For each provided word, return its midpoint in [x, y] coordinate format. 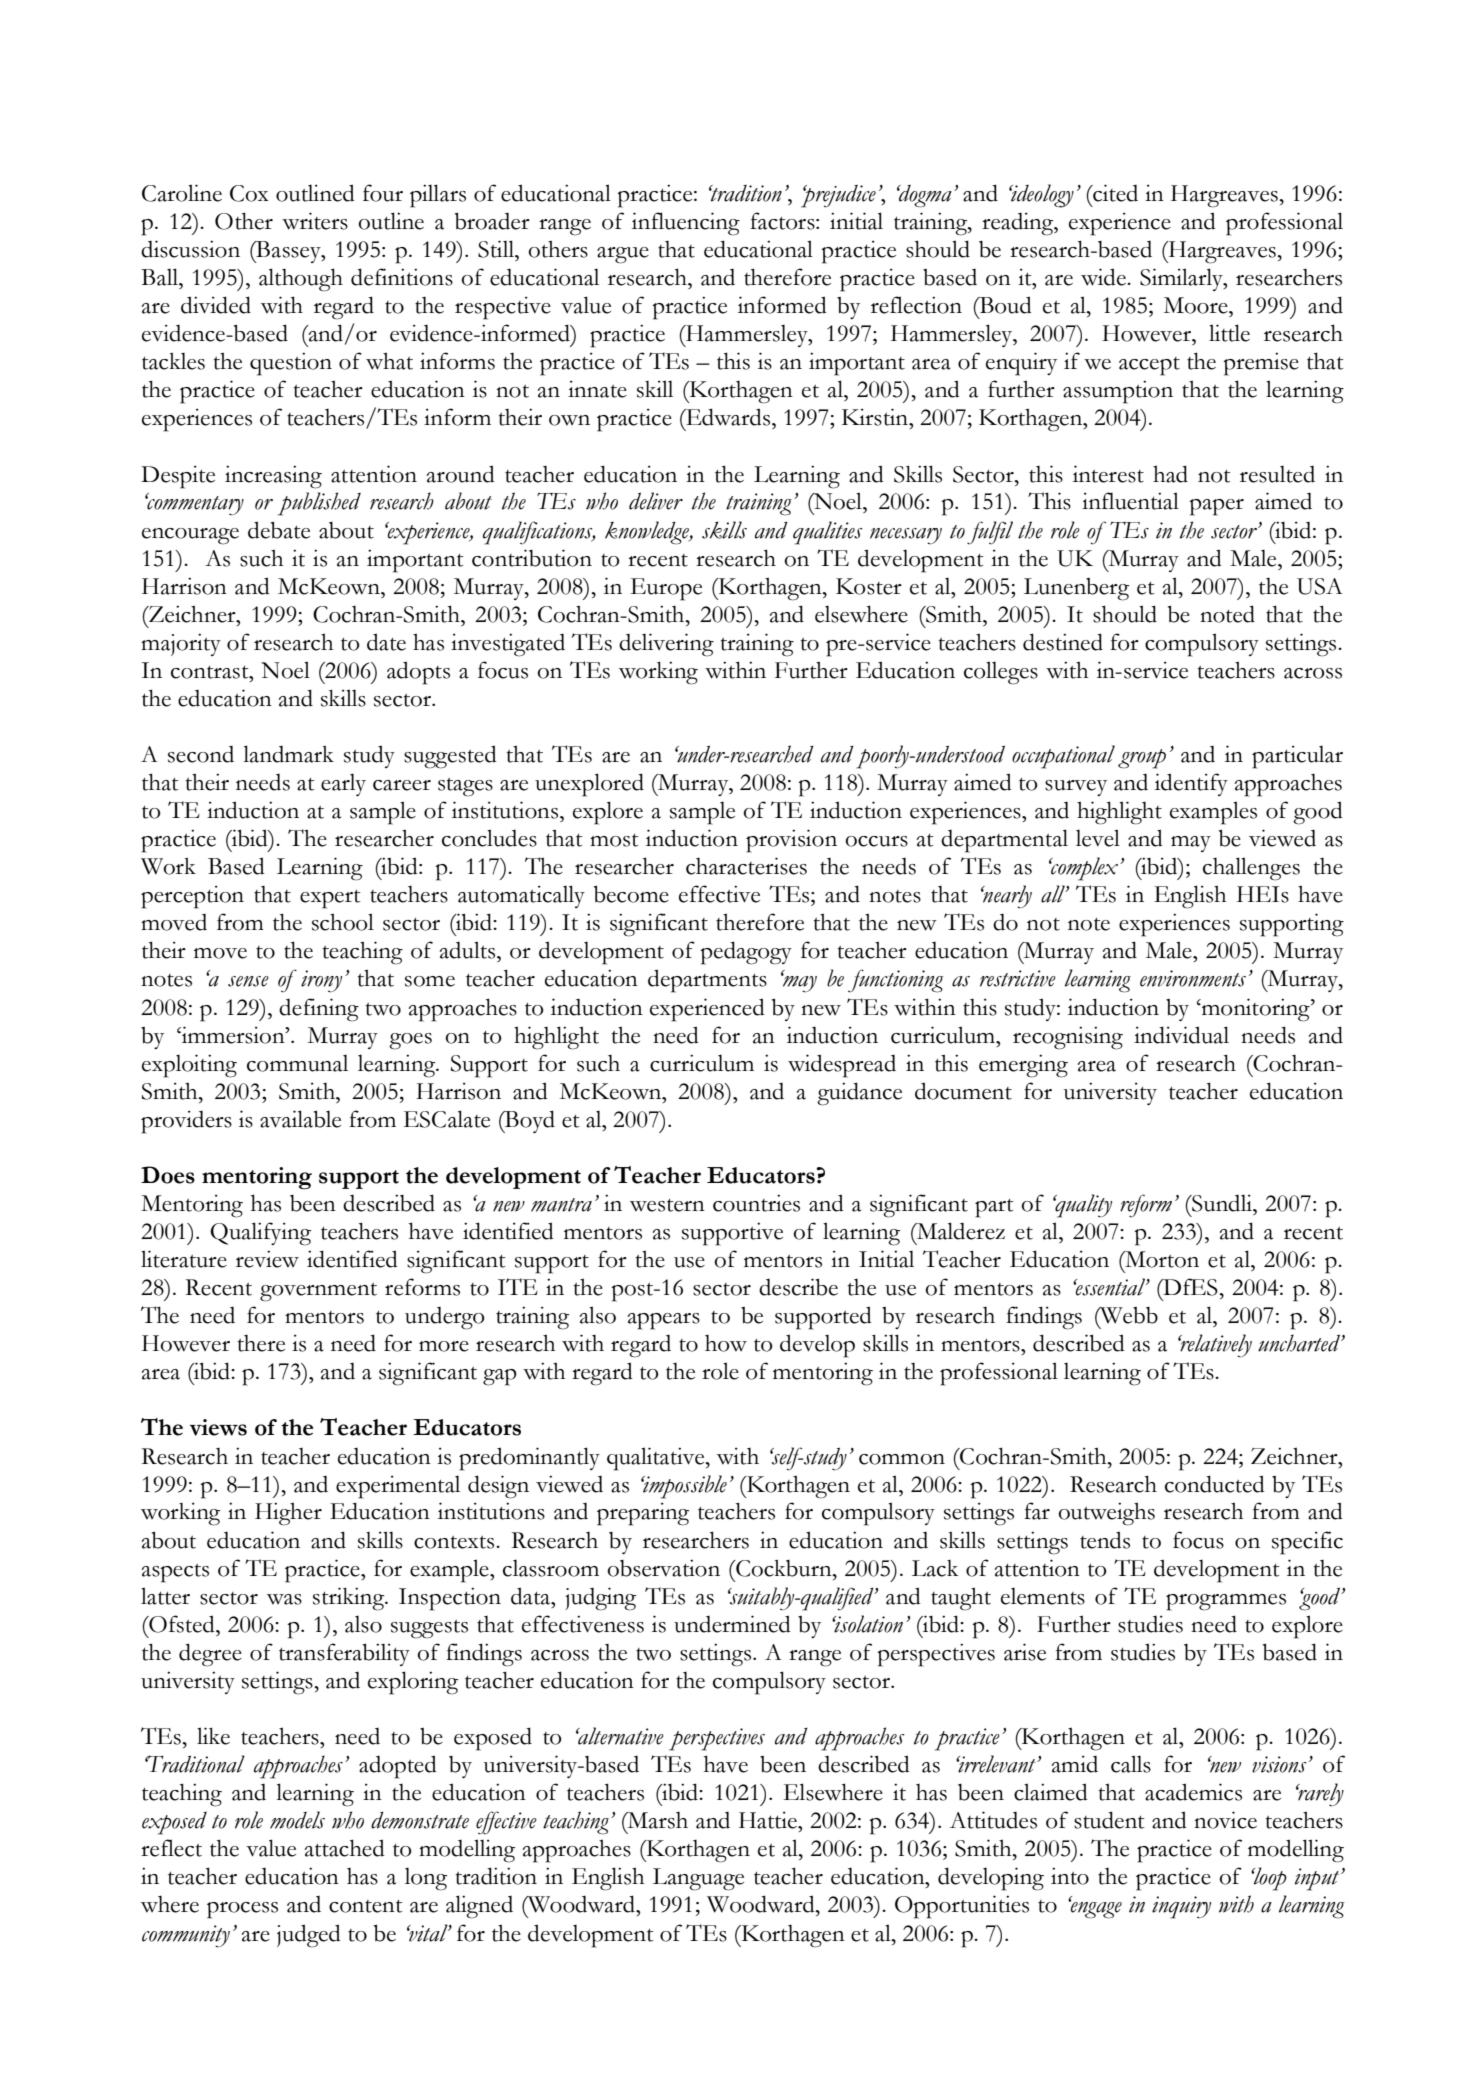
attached [345, 1848]
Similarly [1182, 279]
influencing [686, 224]
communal [297, 1063]
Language [698, 1879]
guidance [859, 1094]
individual [1181, 1035]
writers [315, 221]
